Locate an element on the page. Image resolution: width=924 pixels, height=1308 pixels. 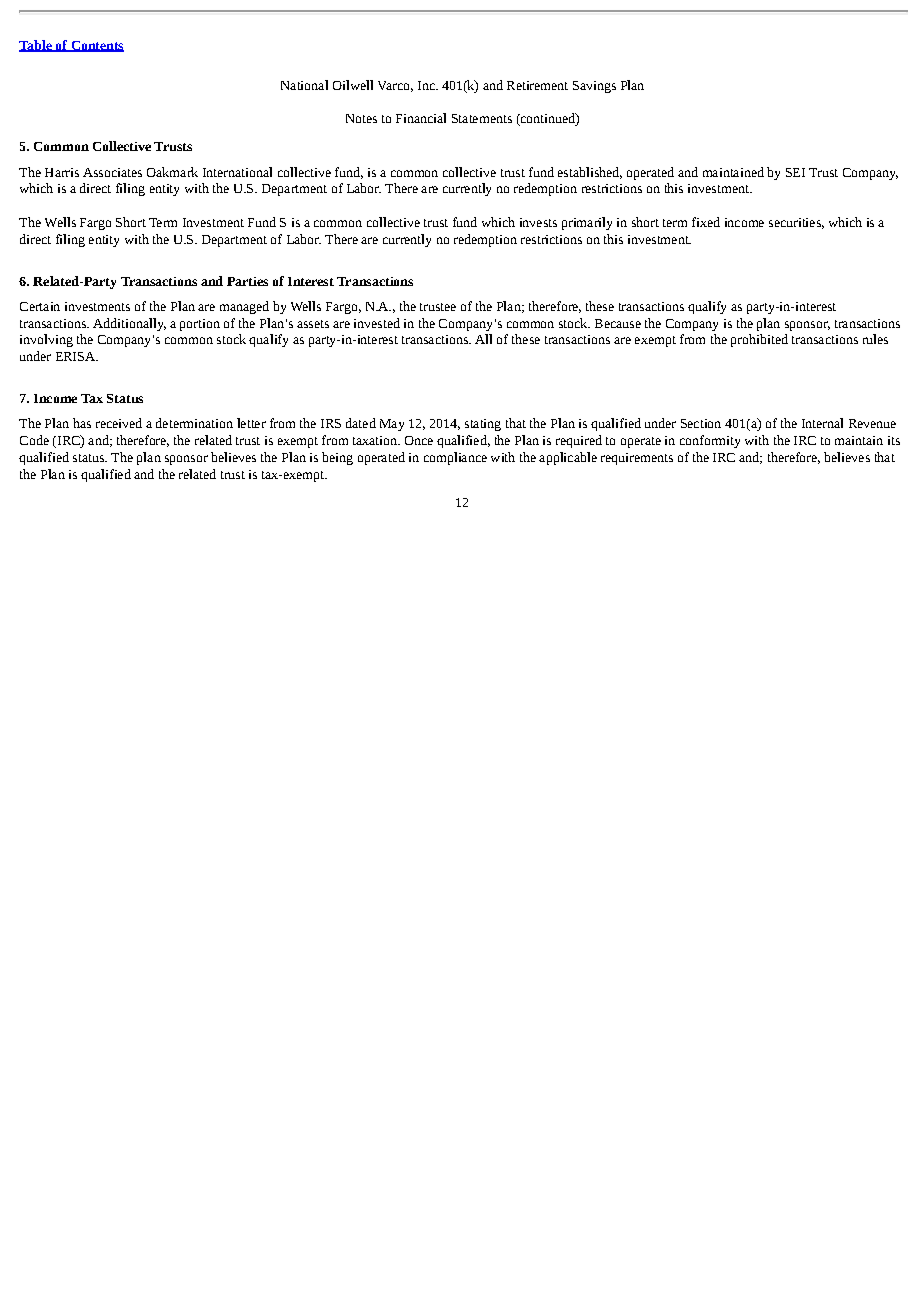
fixed is located at coordinates (706, 222).
